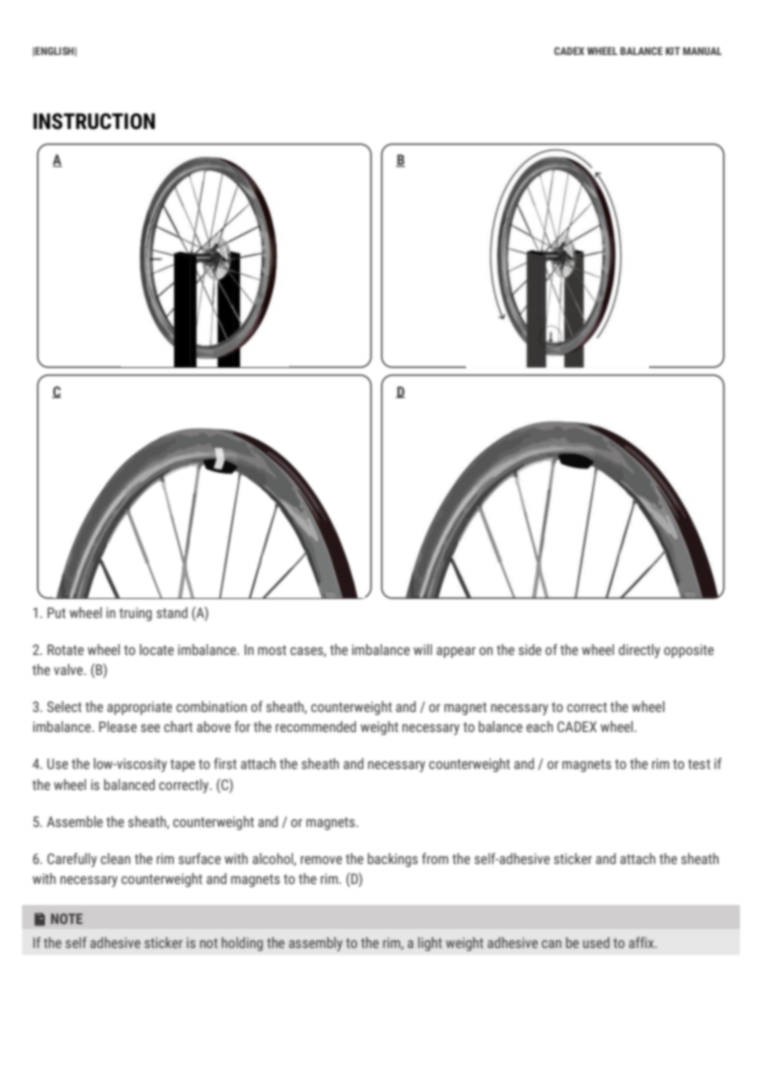  Describe the element at coordinates (139, 708) in the screenshot. I see `appropriate` at that location.
